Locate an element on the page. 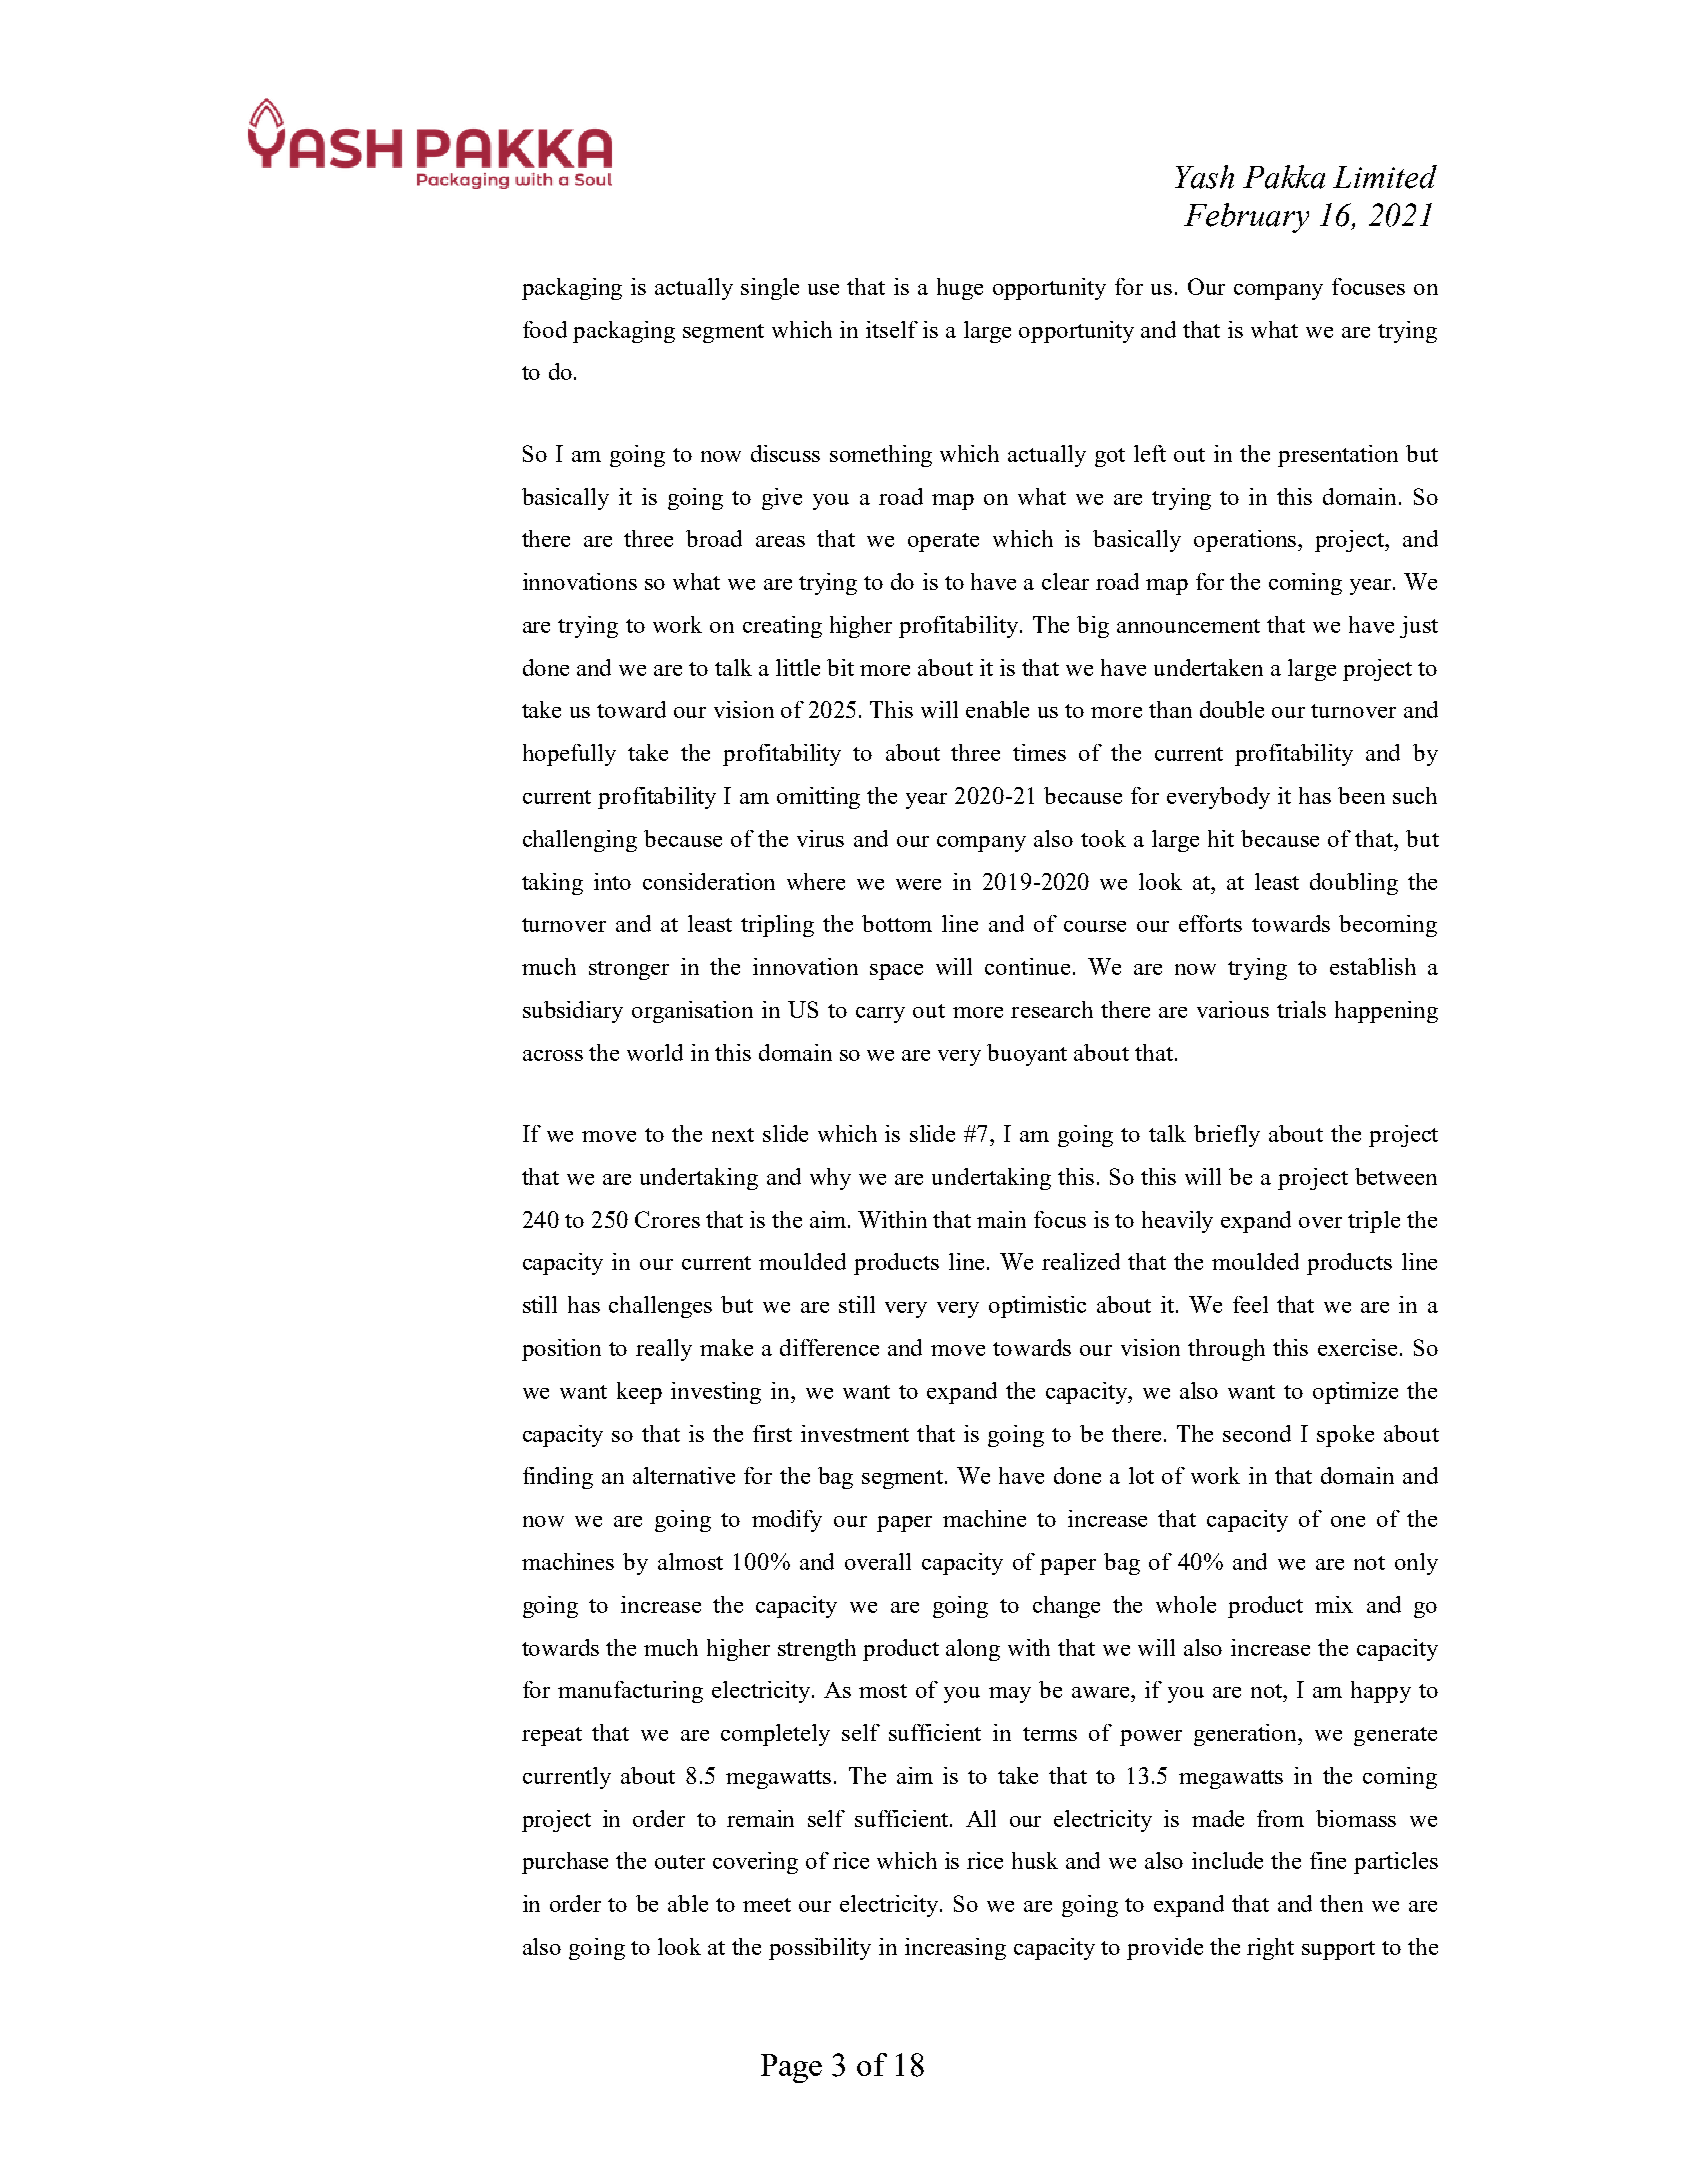 The width and height of the document is (1687, 2183). times is located at coordinates (1039, 752).
